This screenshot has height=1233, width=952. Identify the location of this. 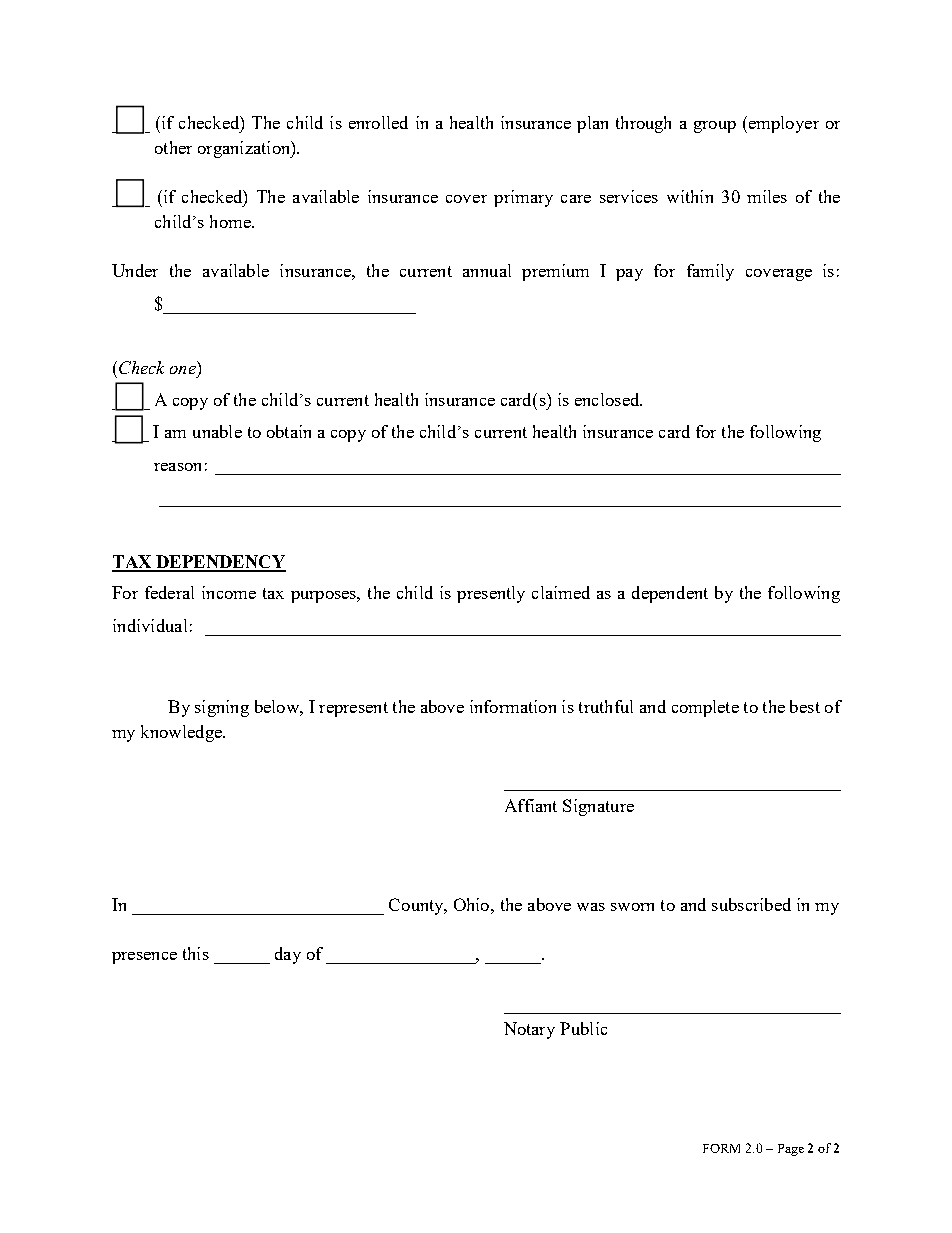
(196, 953).
